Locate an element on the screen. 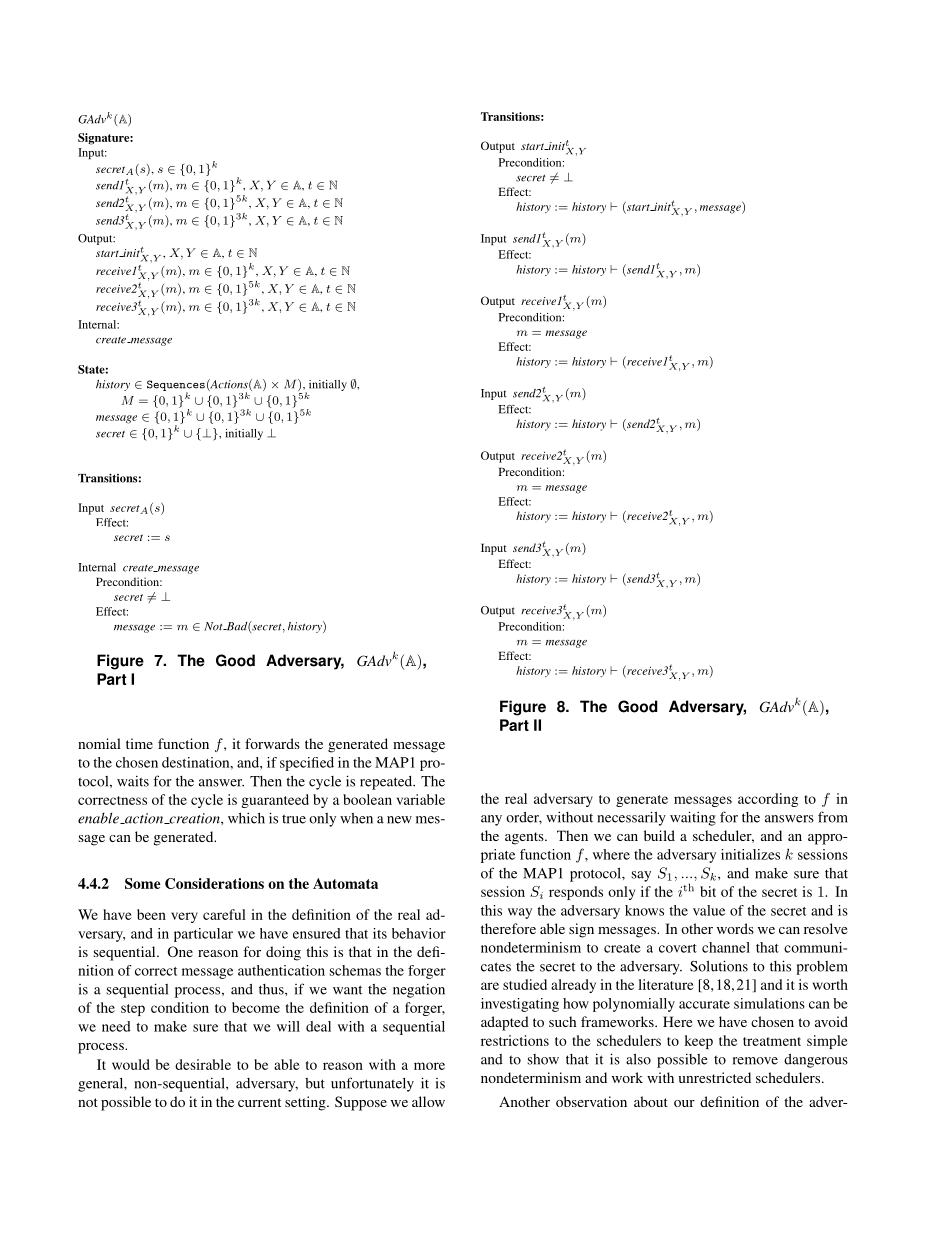 The image size is (952, 1233). repeated is located at coordinates (387, 783).
